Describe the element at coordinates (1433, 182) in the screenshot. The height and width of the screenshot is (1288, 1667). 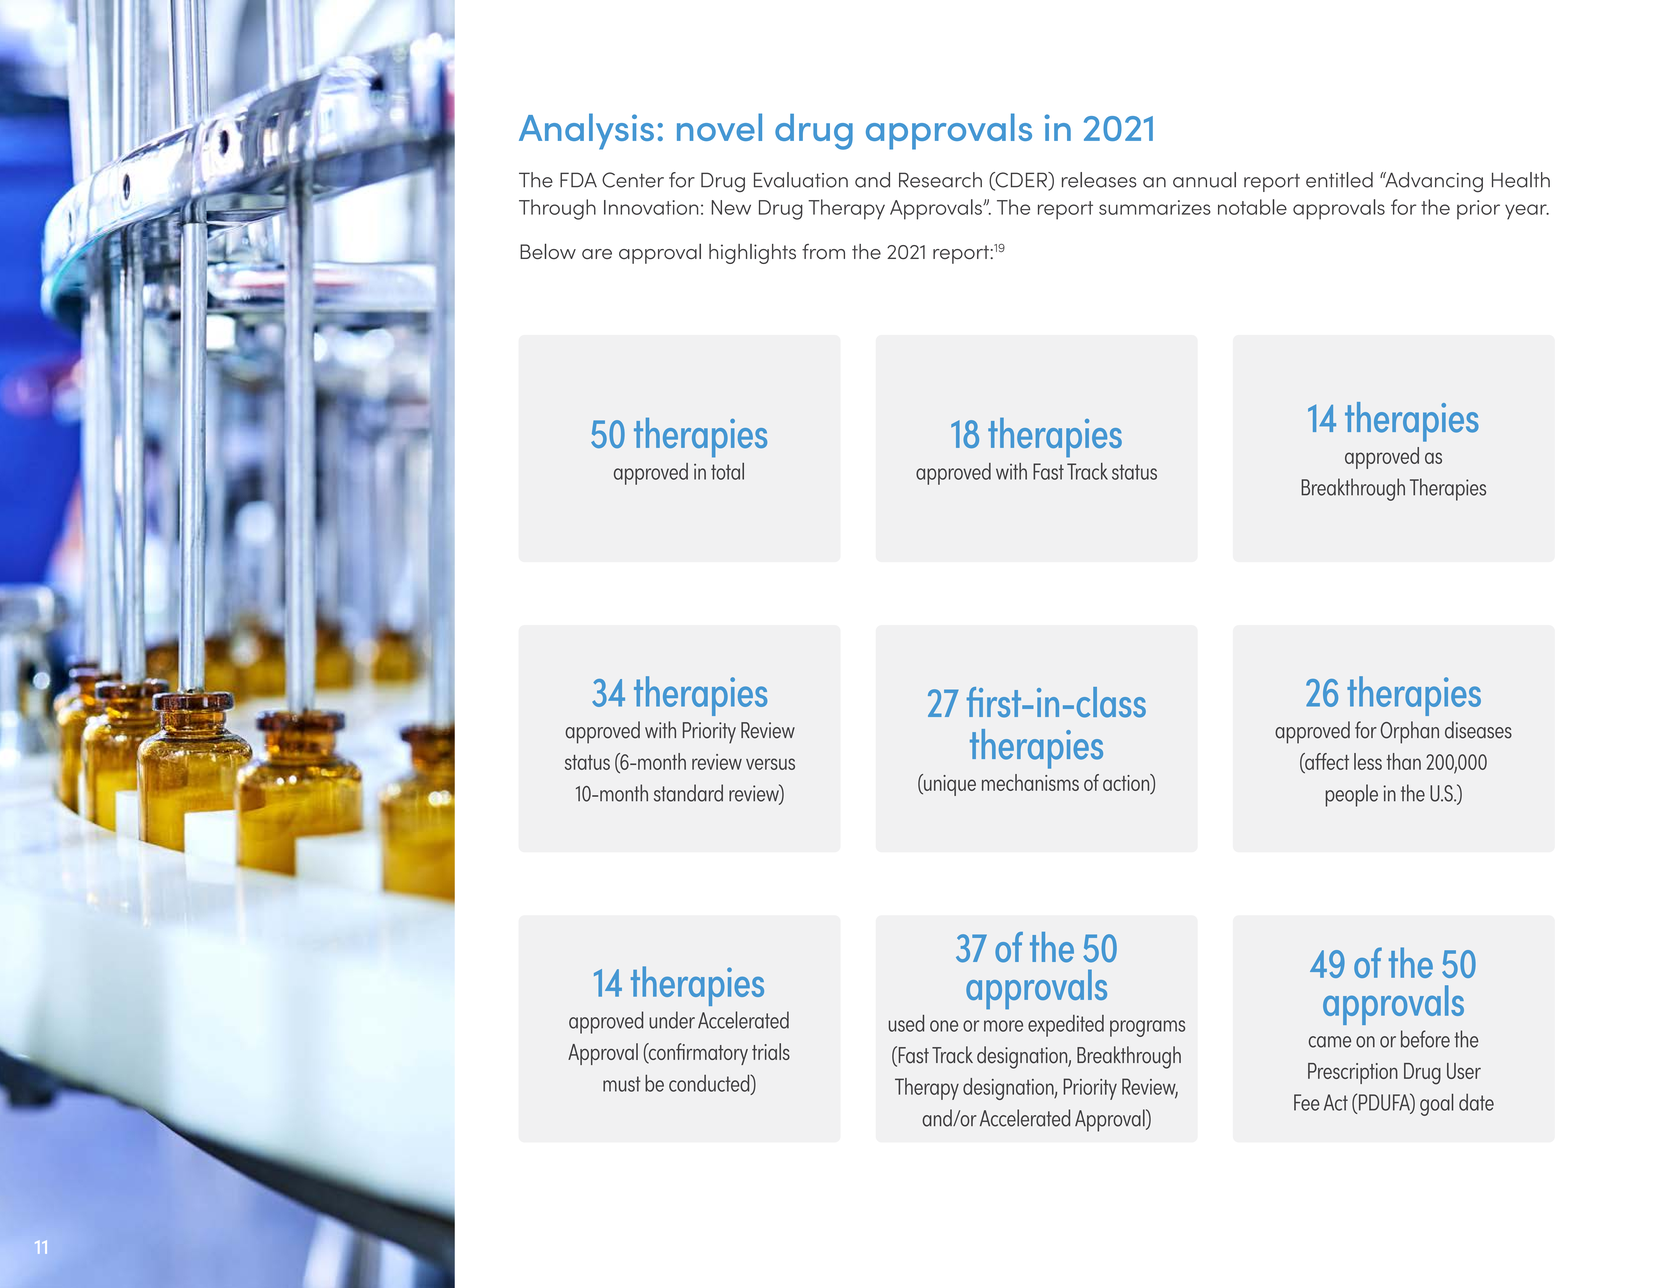
I see `Advancing` at that location.
